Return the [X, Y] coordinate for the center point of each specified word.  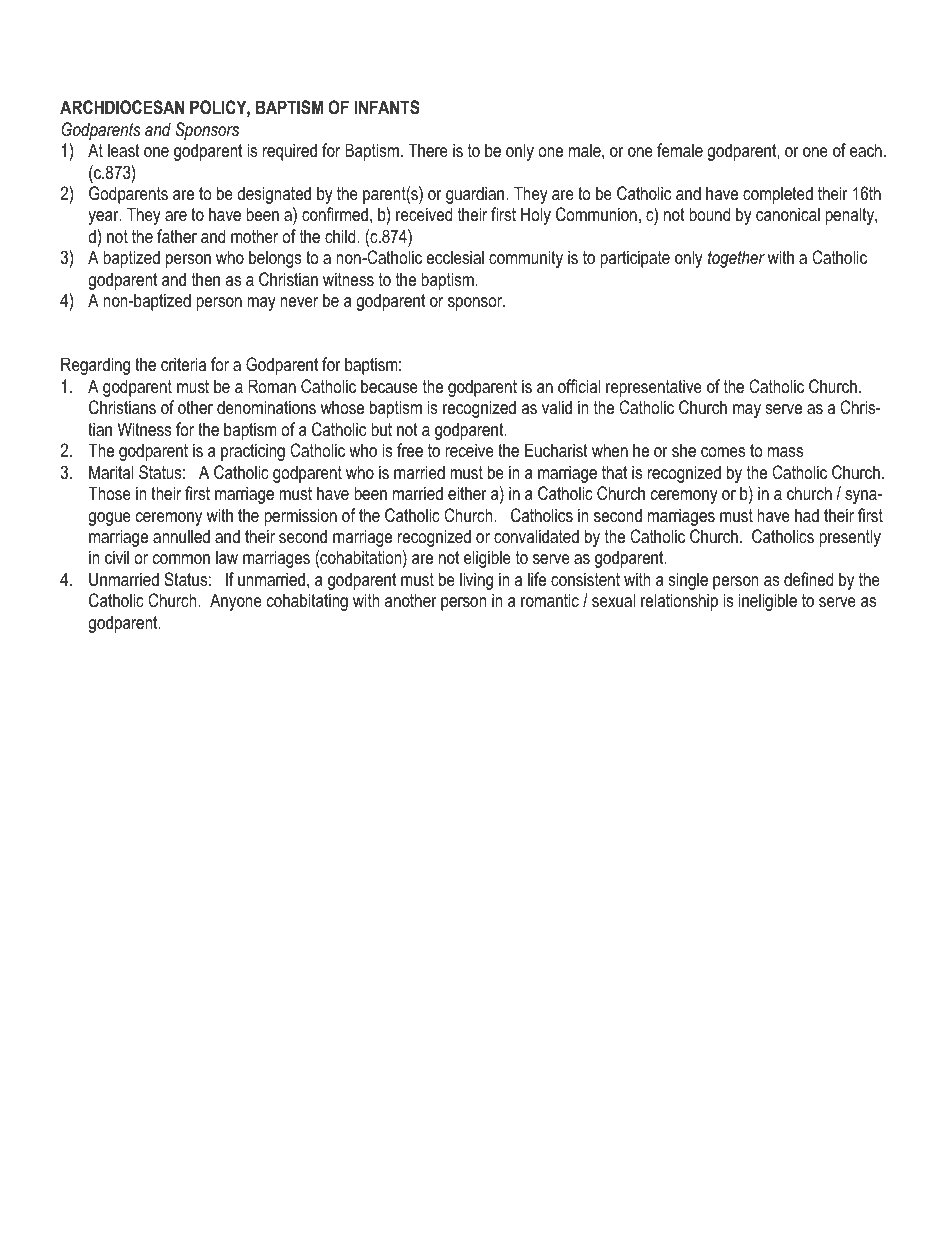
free [410, 450]
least [124, 150]
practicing [253, 452]
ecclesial [455, 257]
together [736, 259]
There [428, 150]
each [866, 150]
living [476, 581]
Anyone [236, 602]
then [206, 279]
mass [785, 452]
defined [808, 579]
